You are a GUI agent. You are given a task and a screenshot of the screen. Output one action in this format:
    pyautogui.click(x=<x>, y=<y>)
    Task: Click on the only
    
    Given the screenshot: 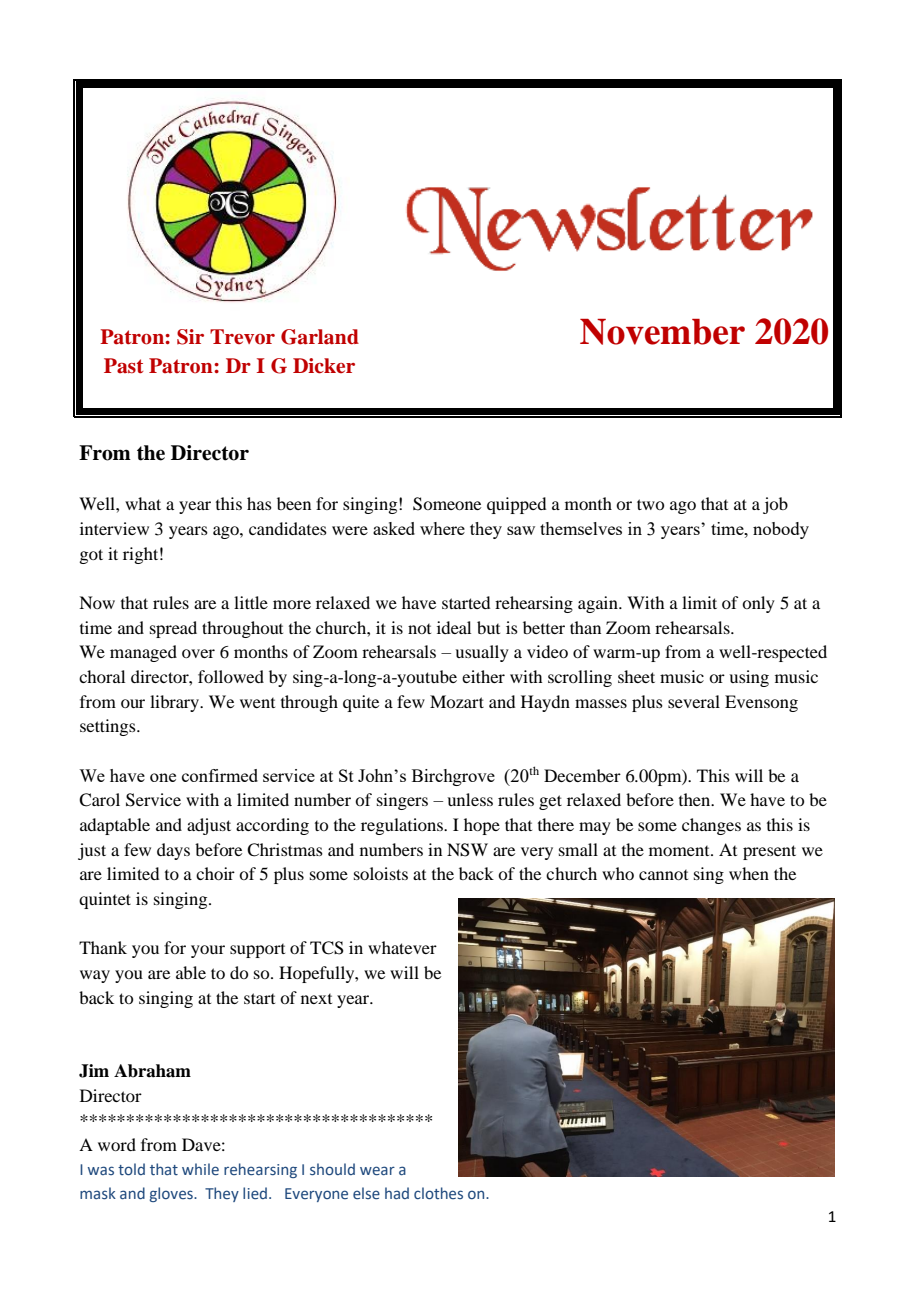 What is the action you would take?
    pyautogui.click(x=758, y=604)
